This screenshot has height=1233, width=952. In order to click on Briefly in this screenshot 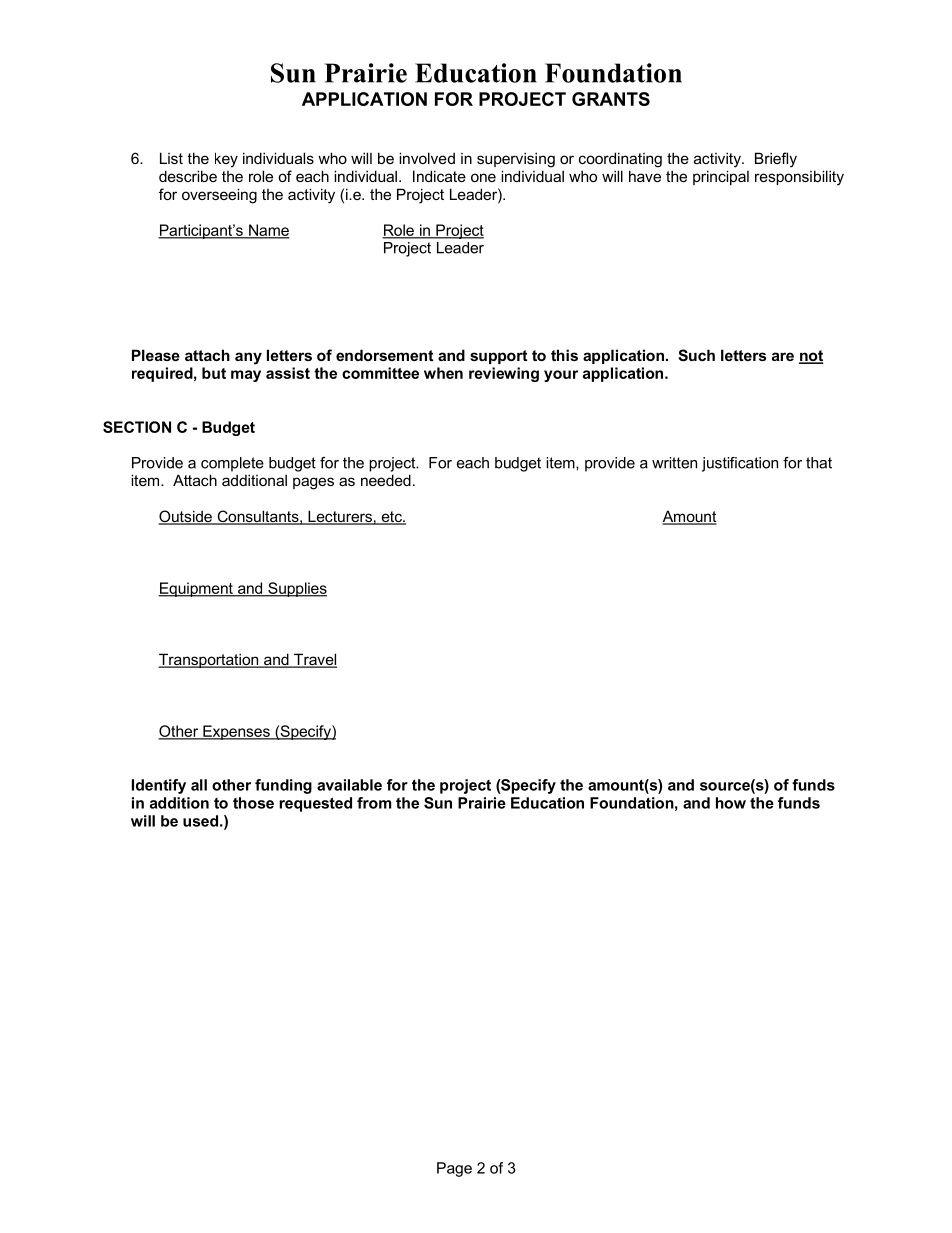, I will do `click(776, 160)`.
